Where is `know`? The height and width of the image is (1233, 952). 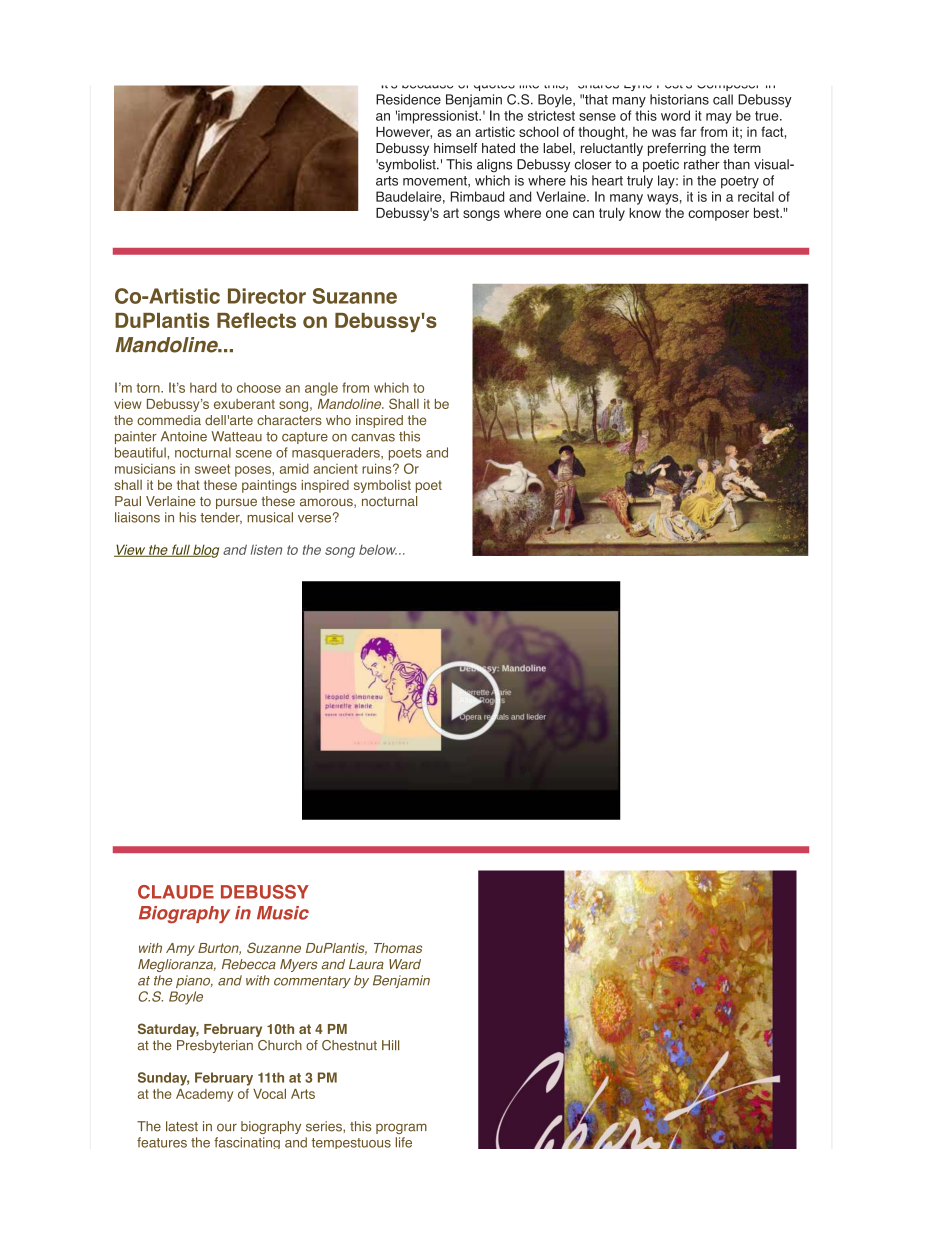 know is located at coordinates (645, 213).
